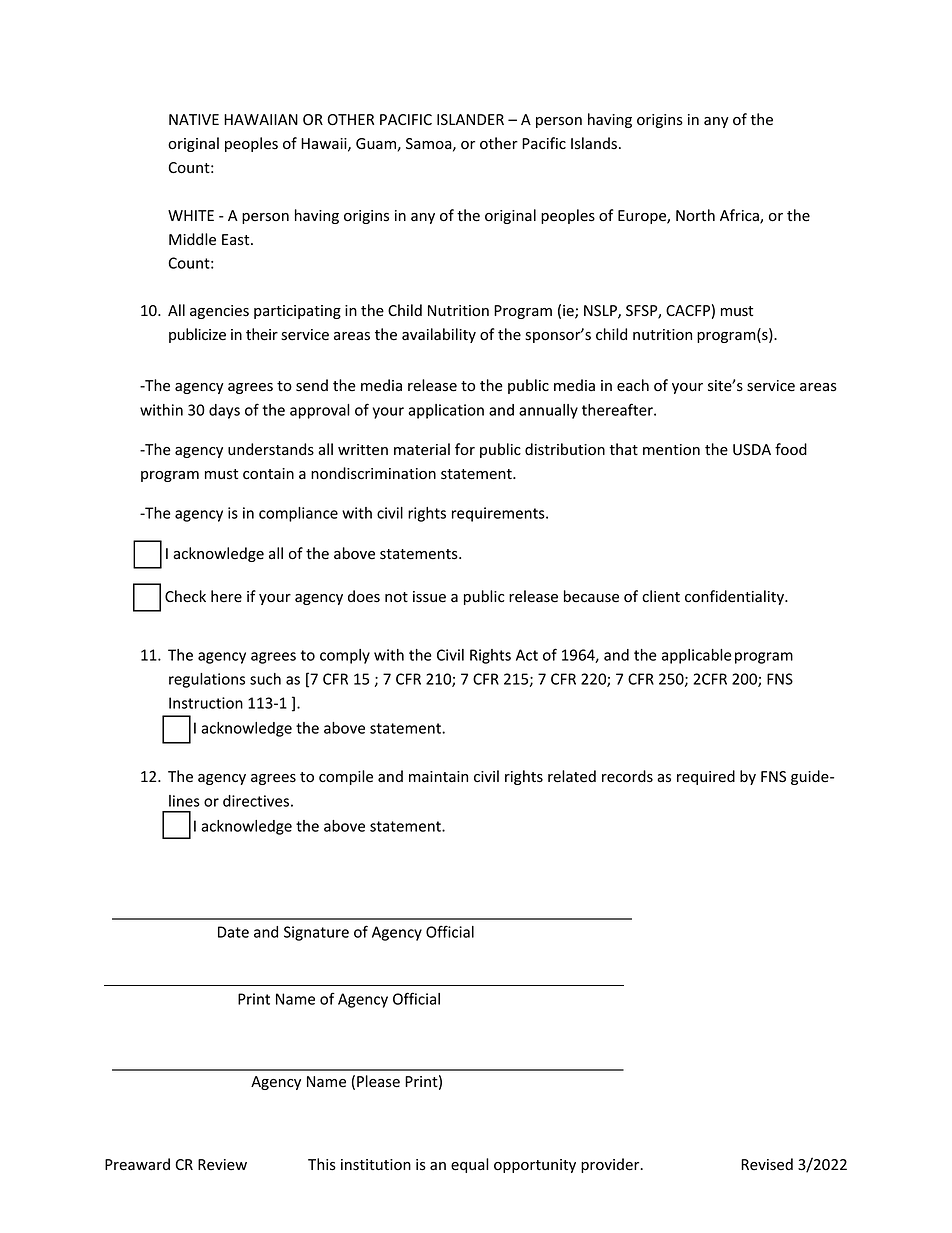  Describe the element at coordinates (233, 932) in the document. I see `Date` at that location.
